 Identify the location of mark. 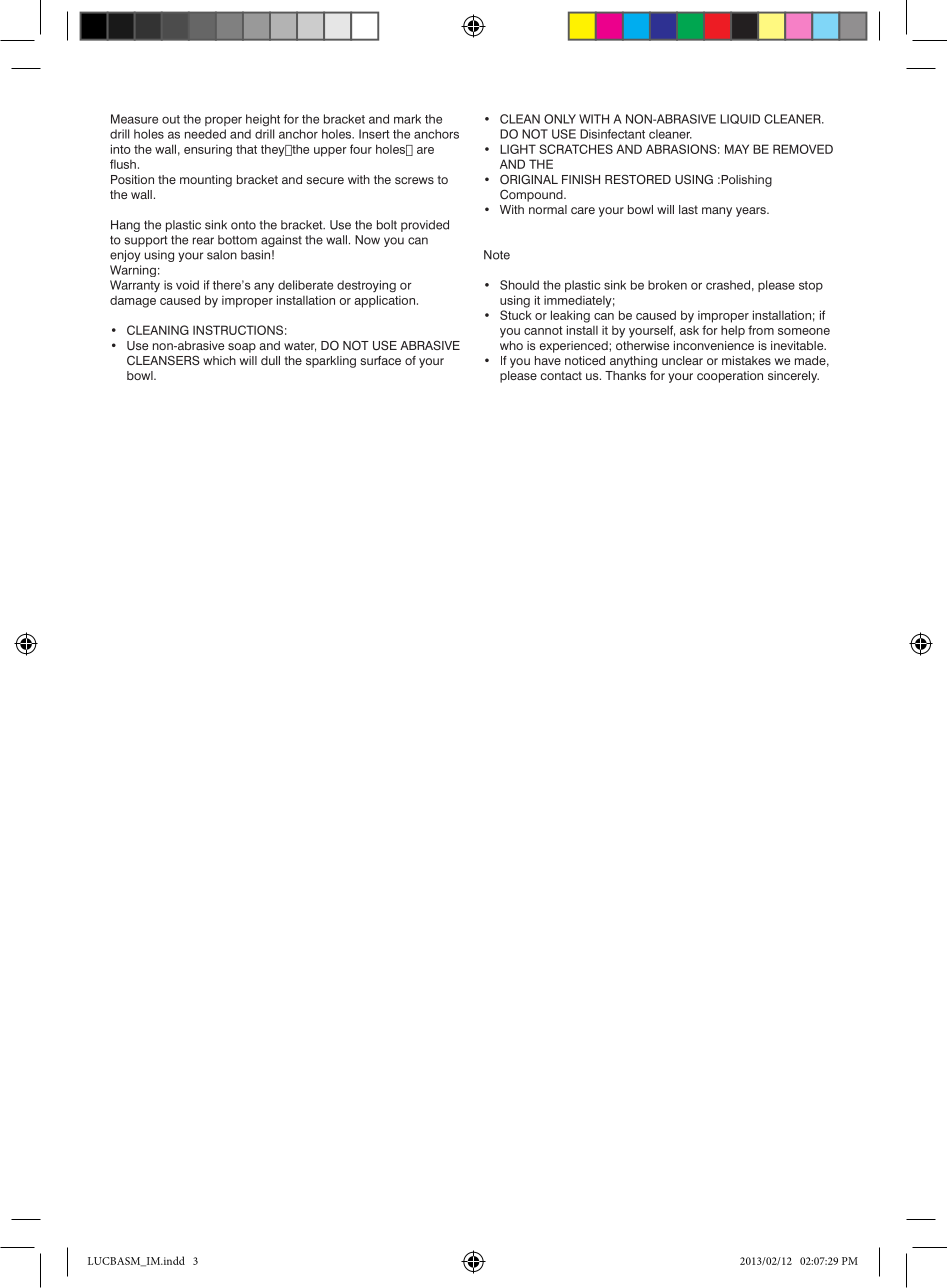
(407, 119).
